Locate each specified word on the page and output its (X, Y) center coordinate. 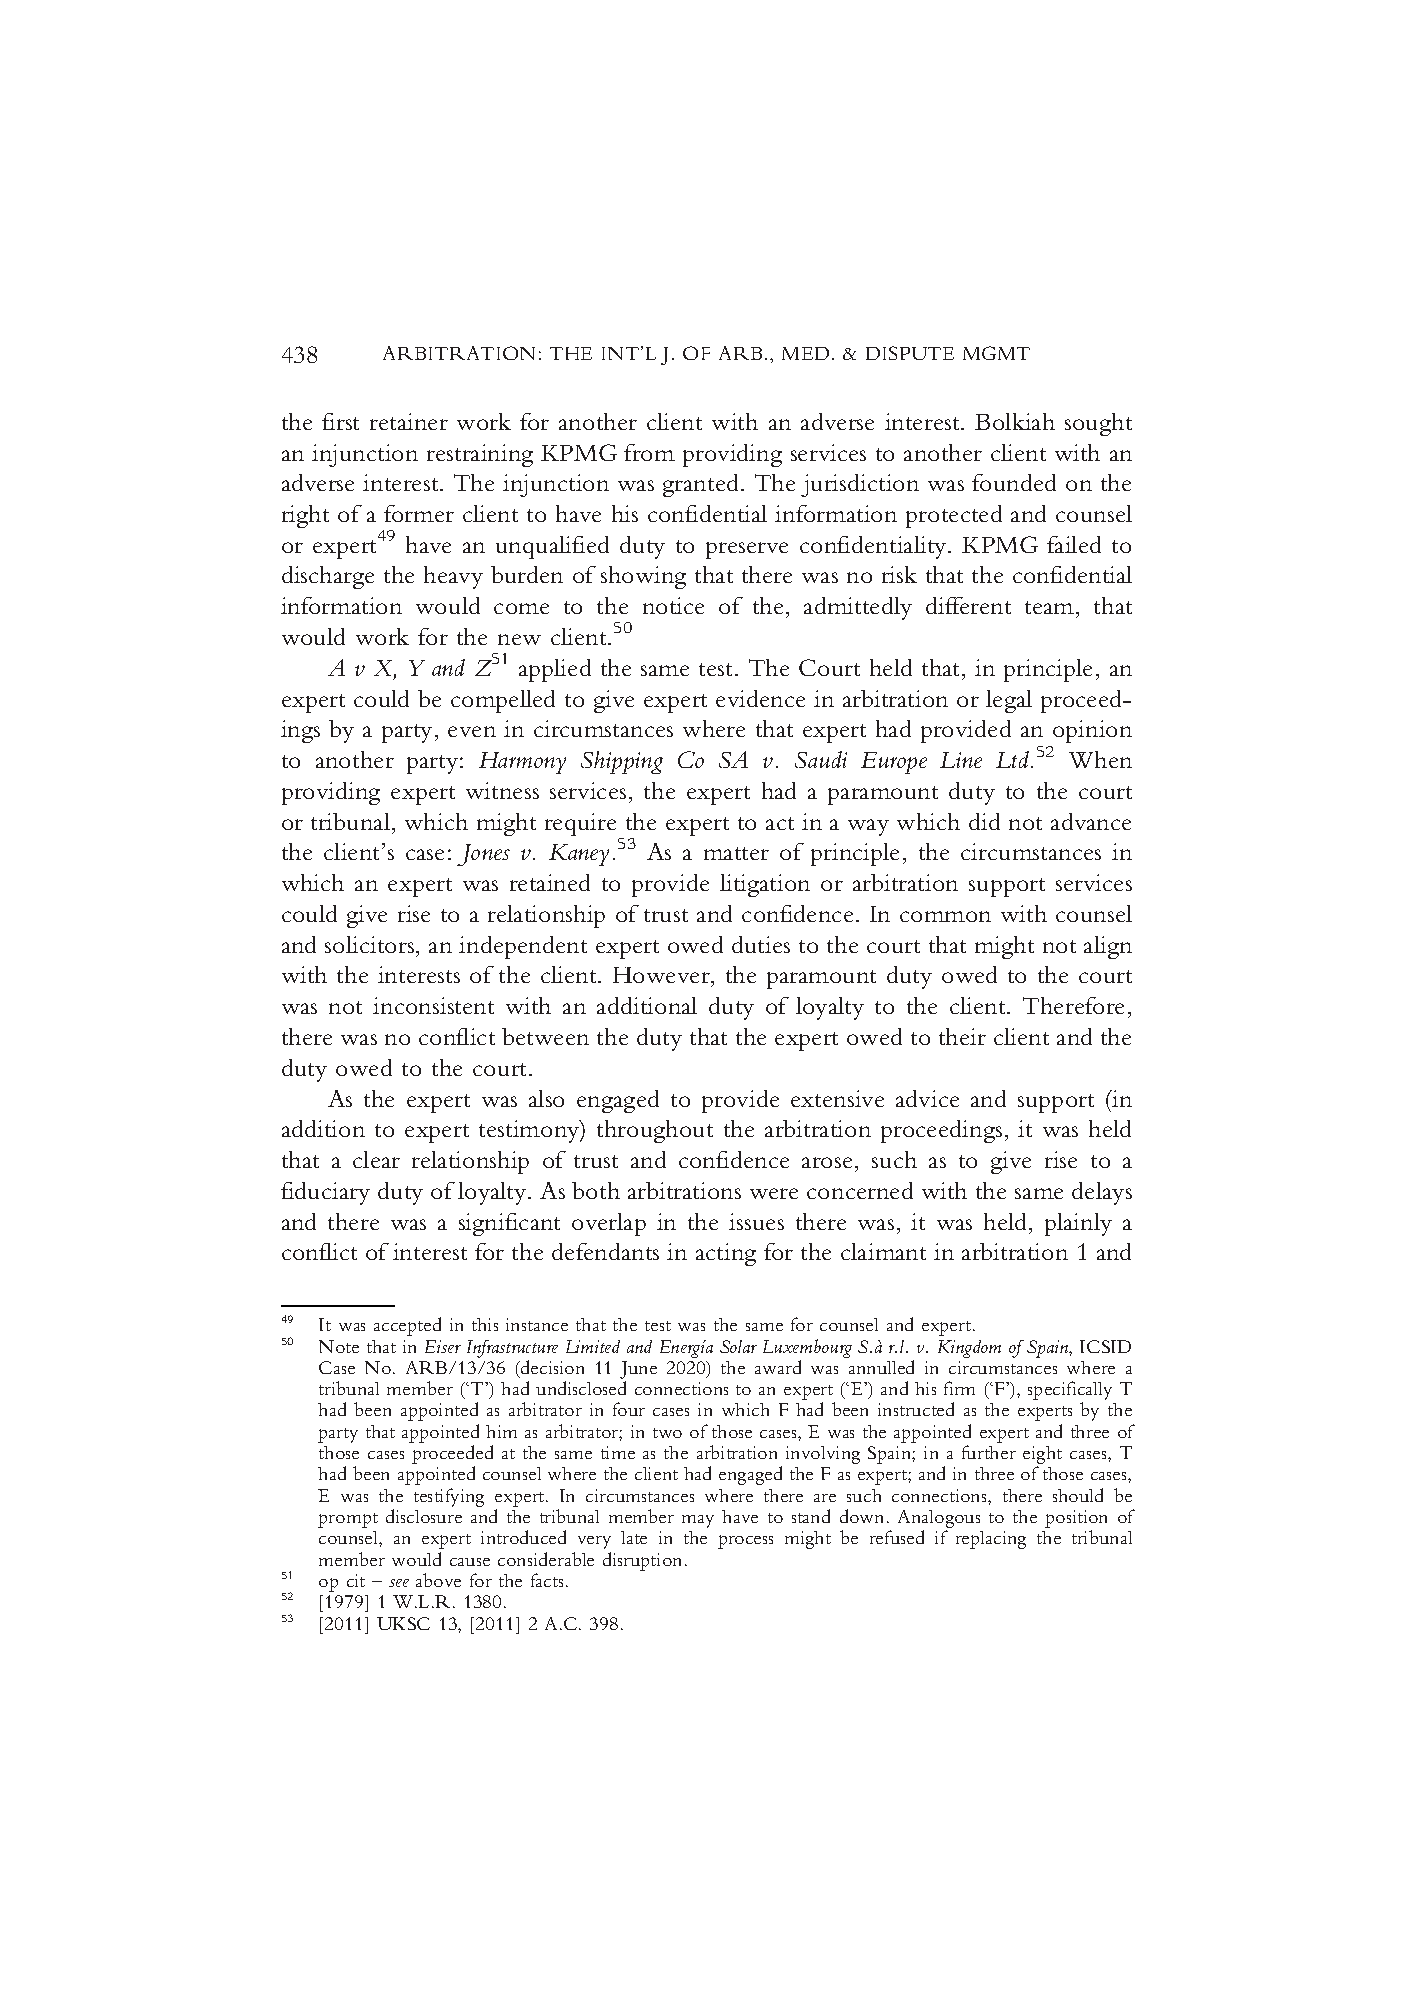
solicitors (371, 944)
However (662, 977)
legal (1009, 701)
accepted (407, 1326)
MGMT (996, 353)
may (698, 1521)
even (472, 731)
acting (726, 1254)
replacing (991, 1540)
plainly (1078, 1224)
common (945, 916)
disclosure (424, 1516)
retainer (409, 421)
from (649, 452)
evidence (760, 698)
